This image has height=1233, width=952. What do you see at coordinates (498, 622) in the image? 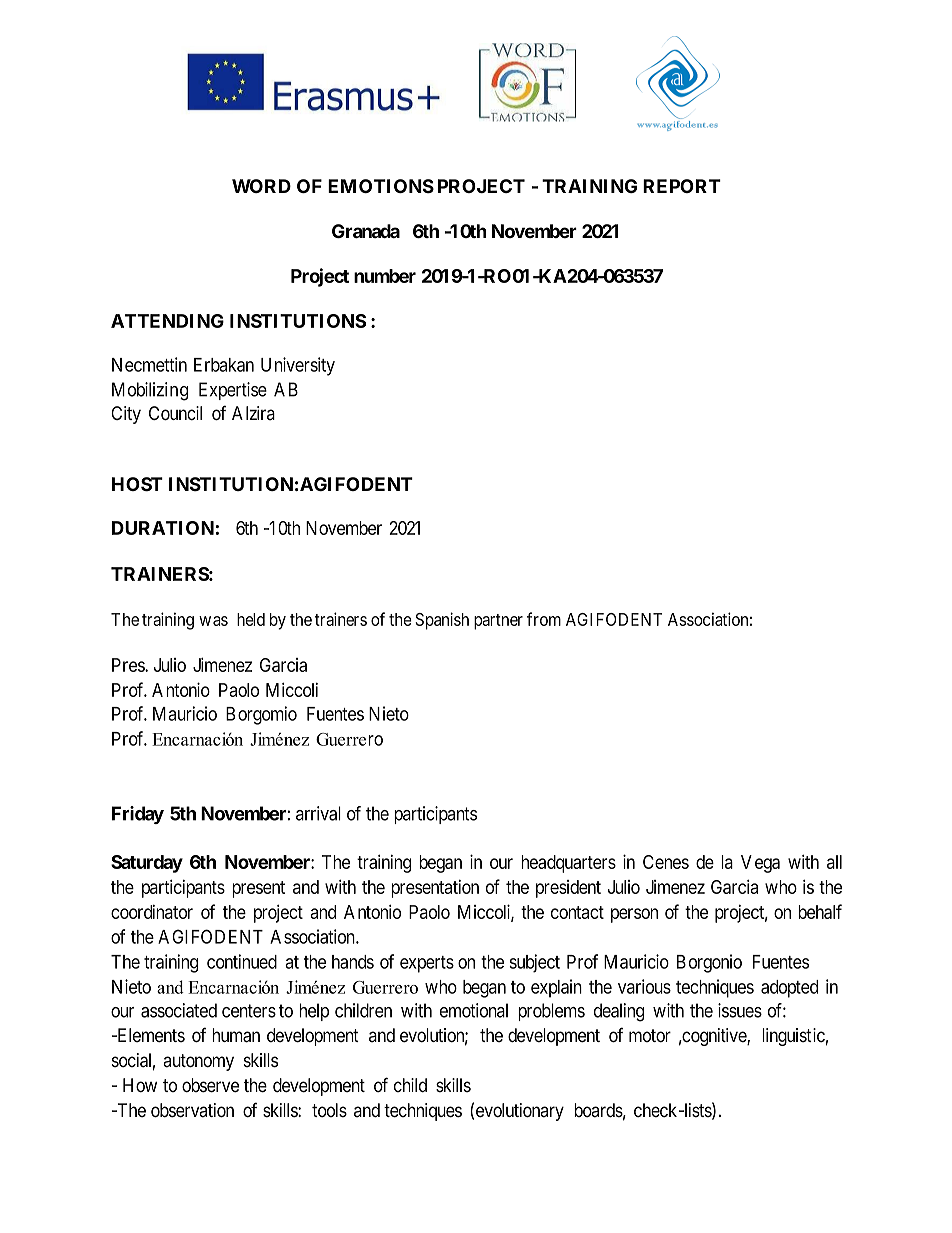
I see `partner` at bounding box center [498, 622].
